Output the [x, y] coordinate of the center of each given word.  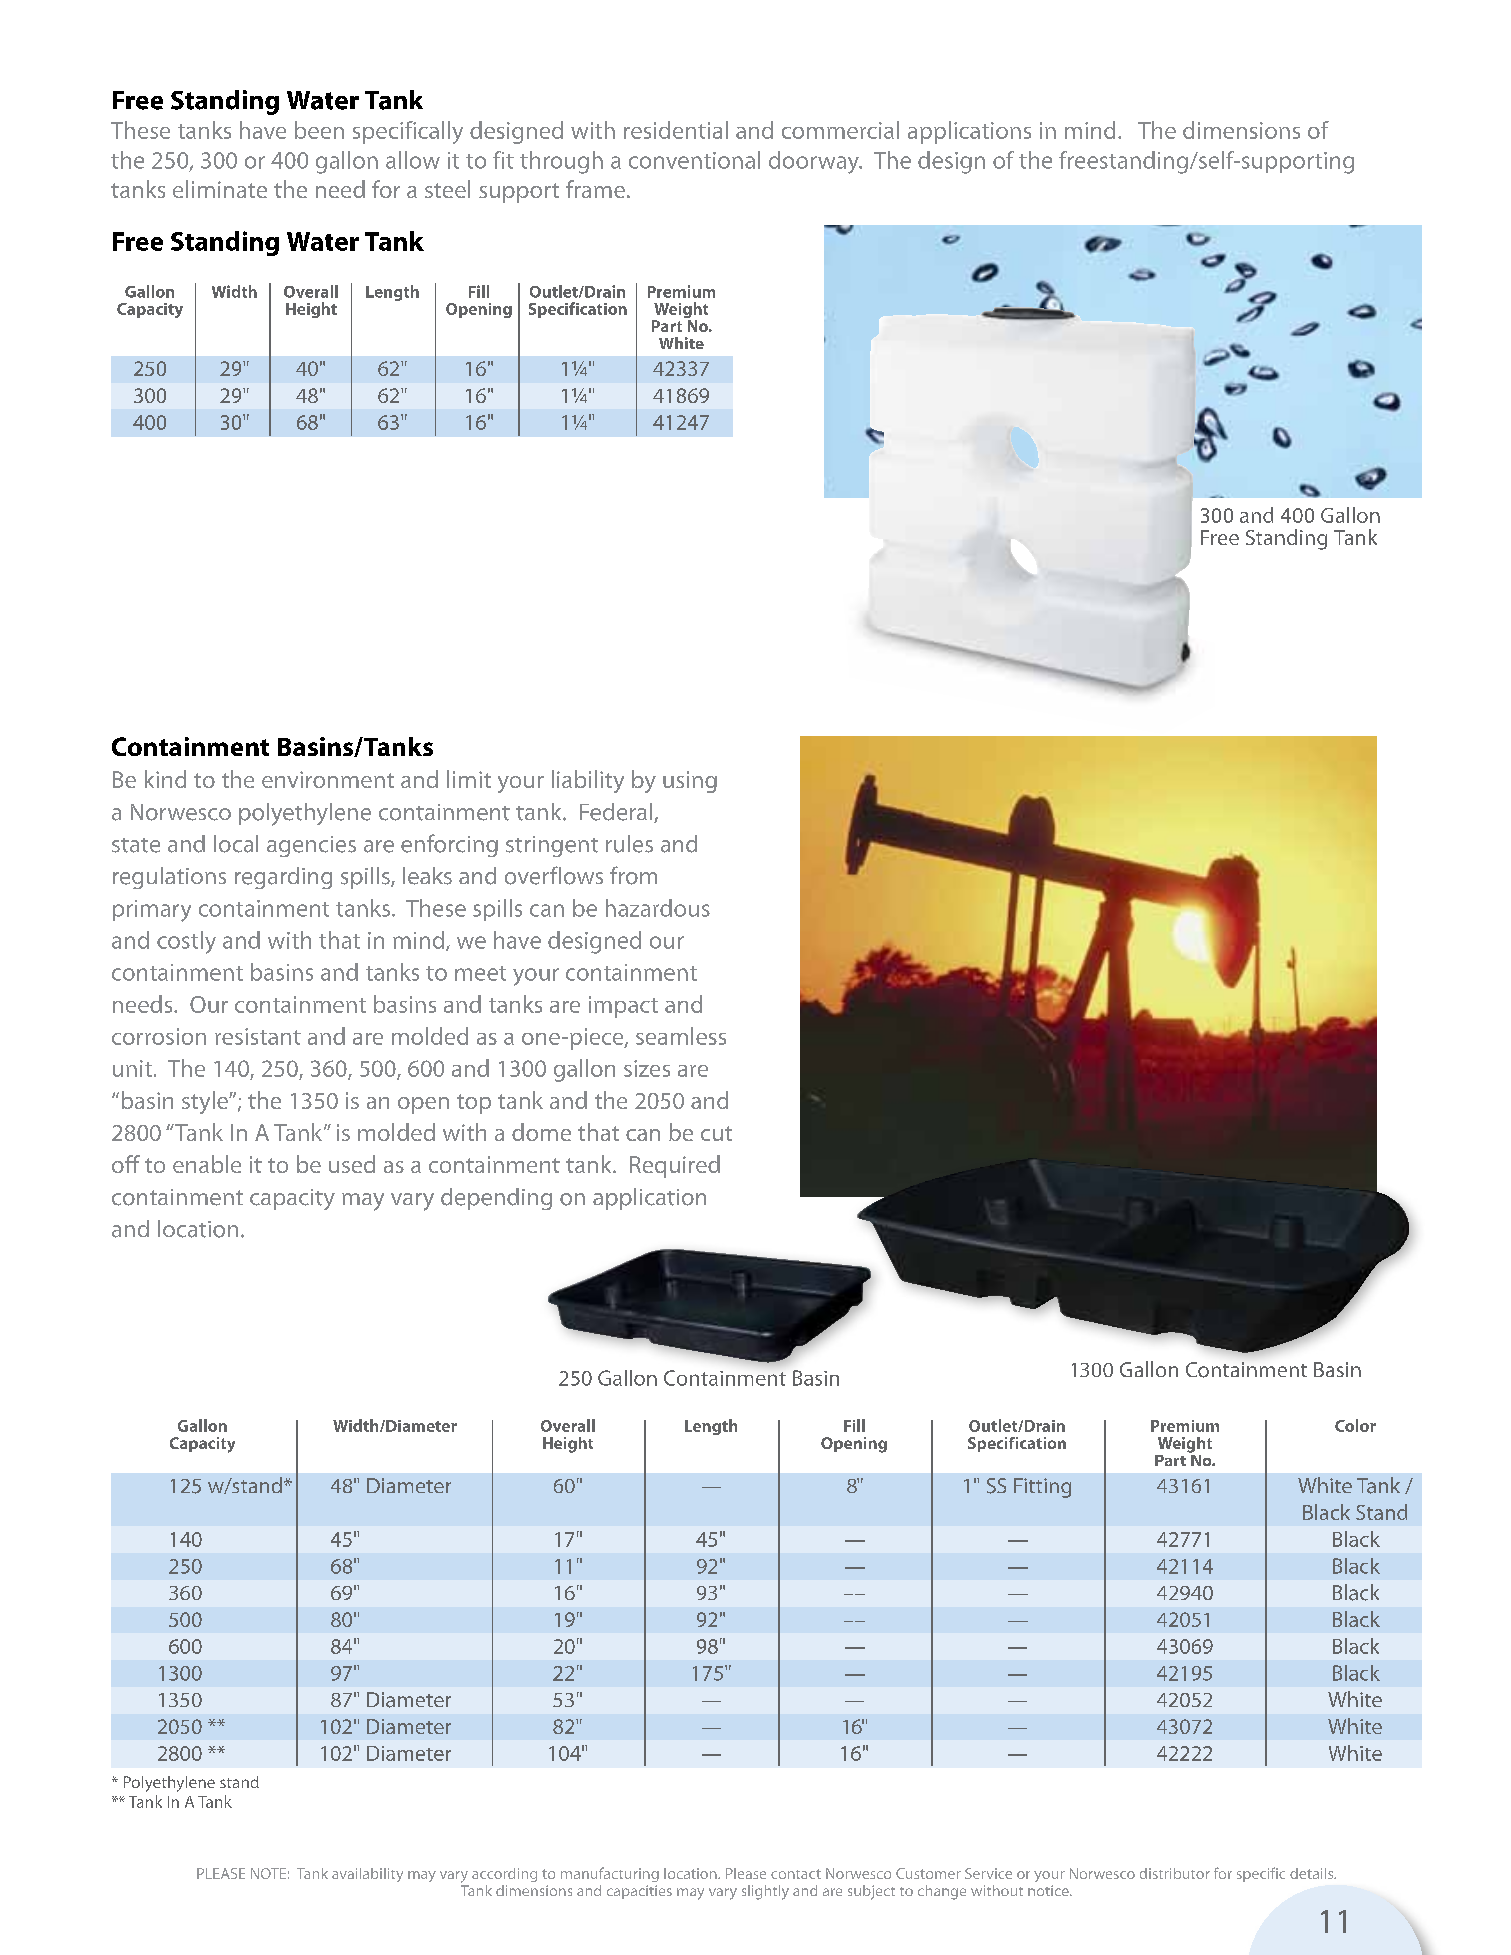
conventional [694, 160]
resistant [258, 1036]
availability [367, 1875]
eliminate [220, 189]
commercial [840, 130]
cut [716, 1133]
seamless [681, 1036]
